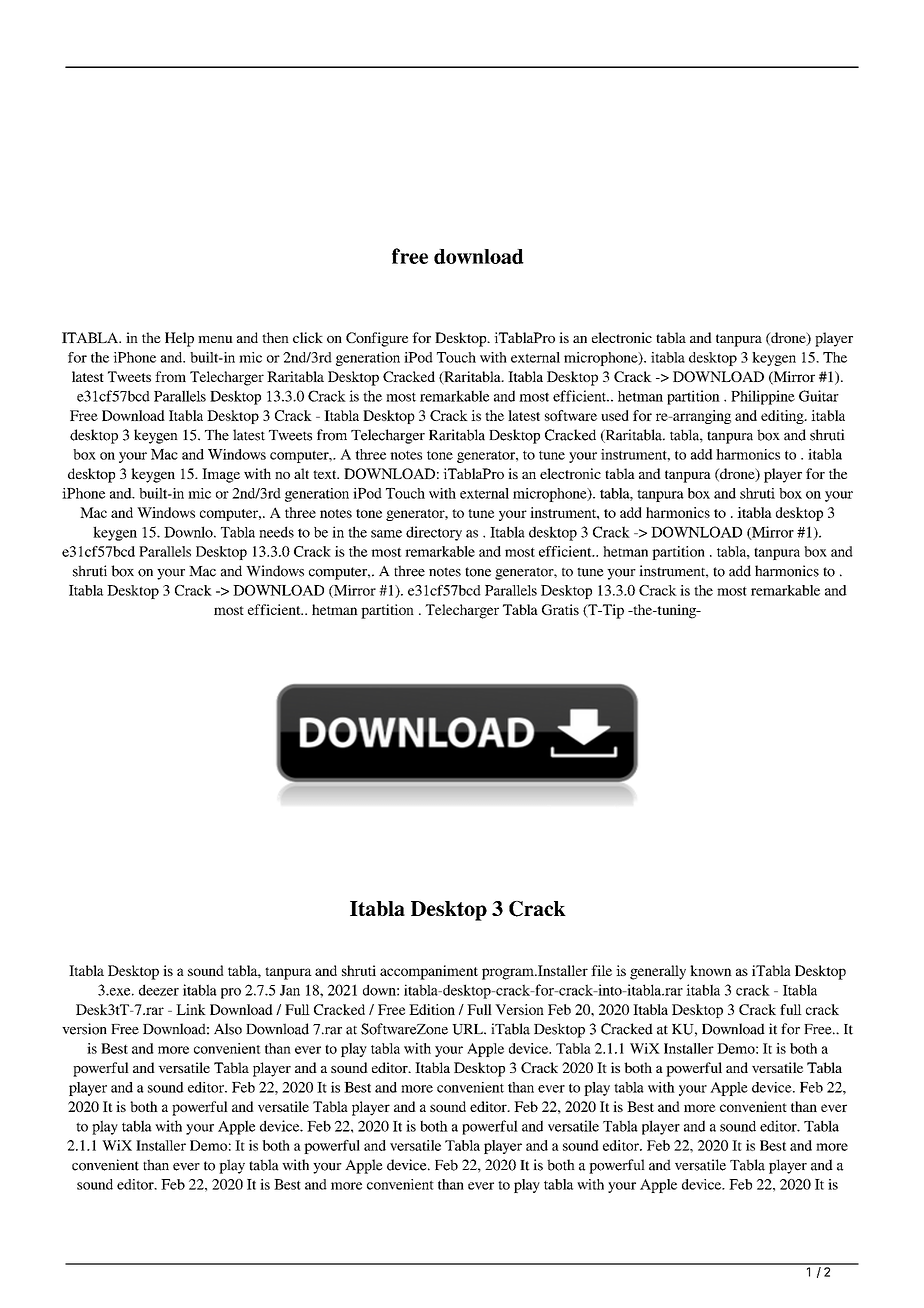 This image has width=924, height=1308. Describe the element at coordinates (215, 339) in the image. I see `menu` at that location.
